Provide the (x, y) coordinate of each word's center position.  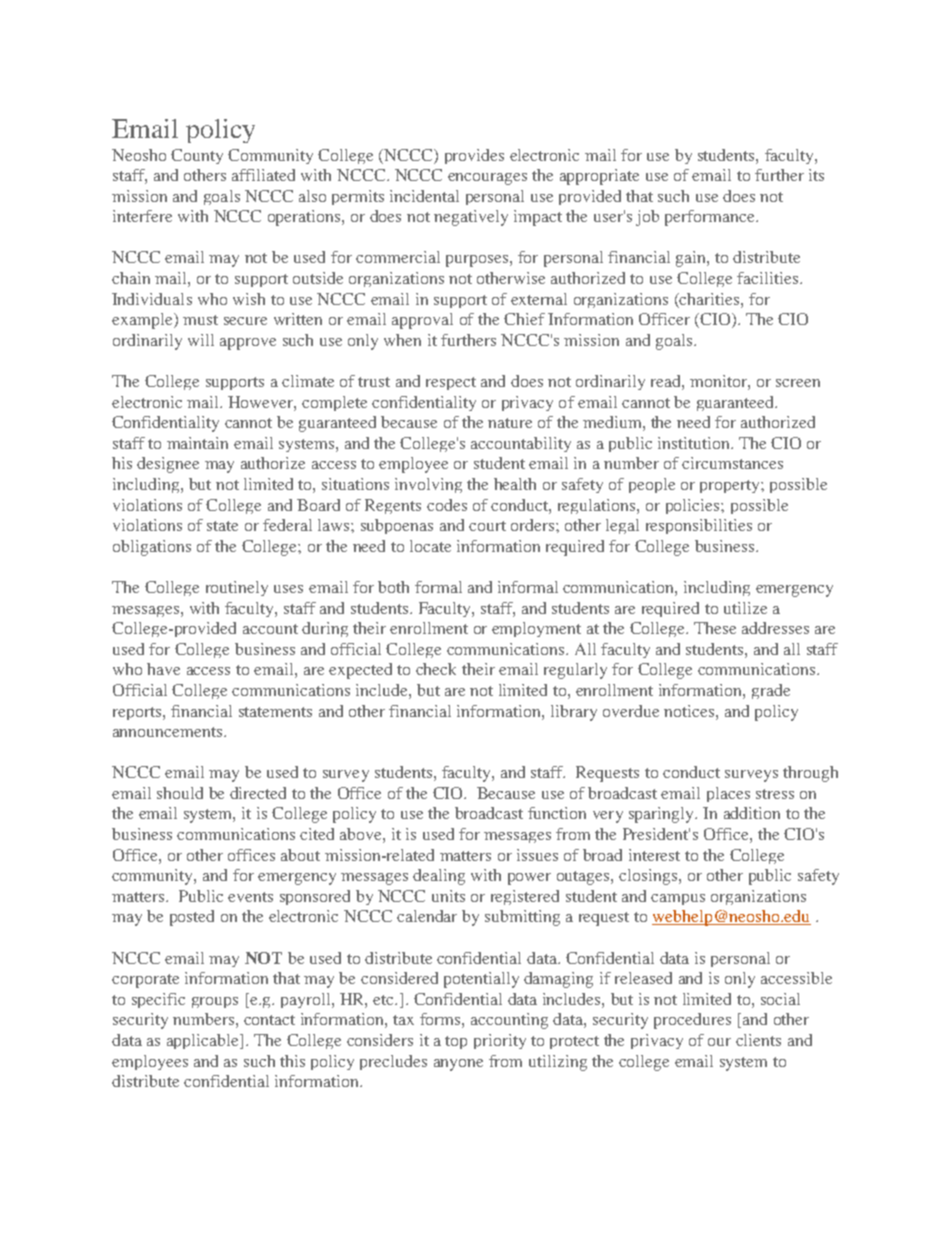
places (728, 794)
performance (711, 218)
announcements (169, 732)
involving (428, 485)
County (197, 156)
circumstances (732, 463)
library (574, 713)
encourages (487, 179)
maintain (197, 443)
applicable (204, 1041)
